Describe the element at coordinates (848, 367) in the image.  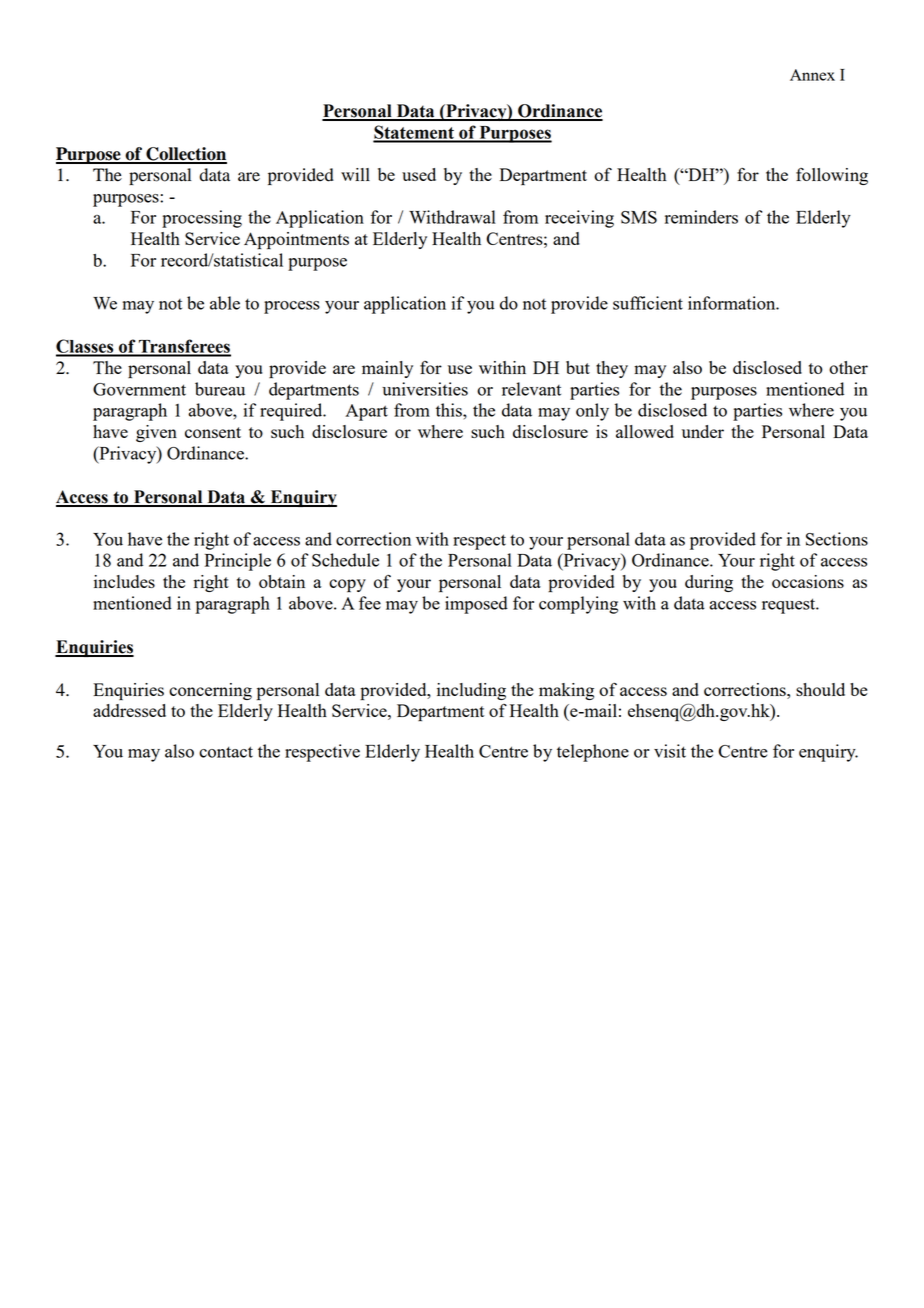
I see `other` at that location.
